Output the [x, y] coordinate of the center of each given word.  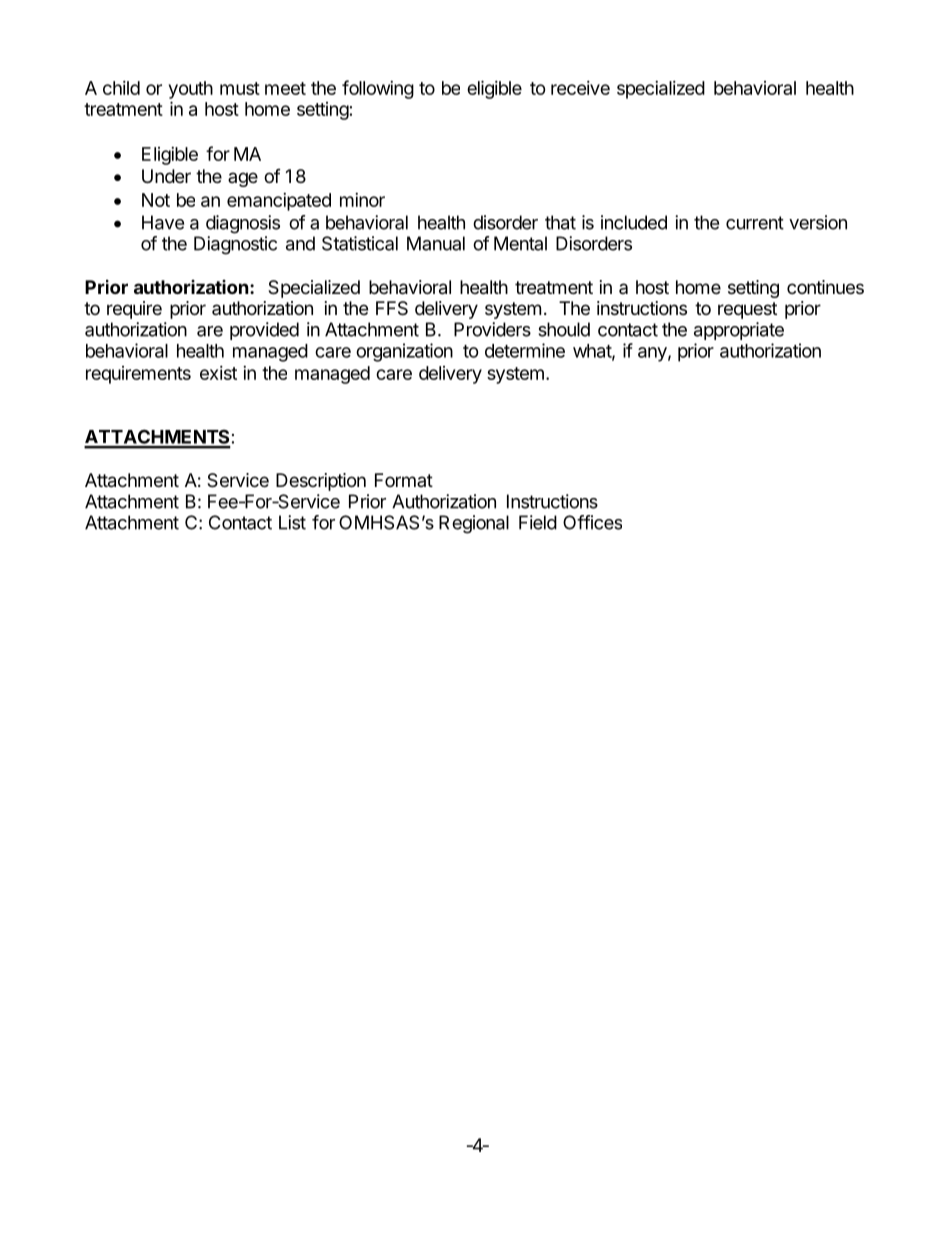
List [292, 522]
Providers [492, 329]
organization [404, 352]
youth [191, 90]
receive [580, 88]
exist [218, 373]
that [560, 222]
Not [156, 200]
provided [264, 331]
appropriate [739, 331]
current [755, 223]
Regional [474, 524]
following [378, 89]
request [747, 310]
